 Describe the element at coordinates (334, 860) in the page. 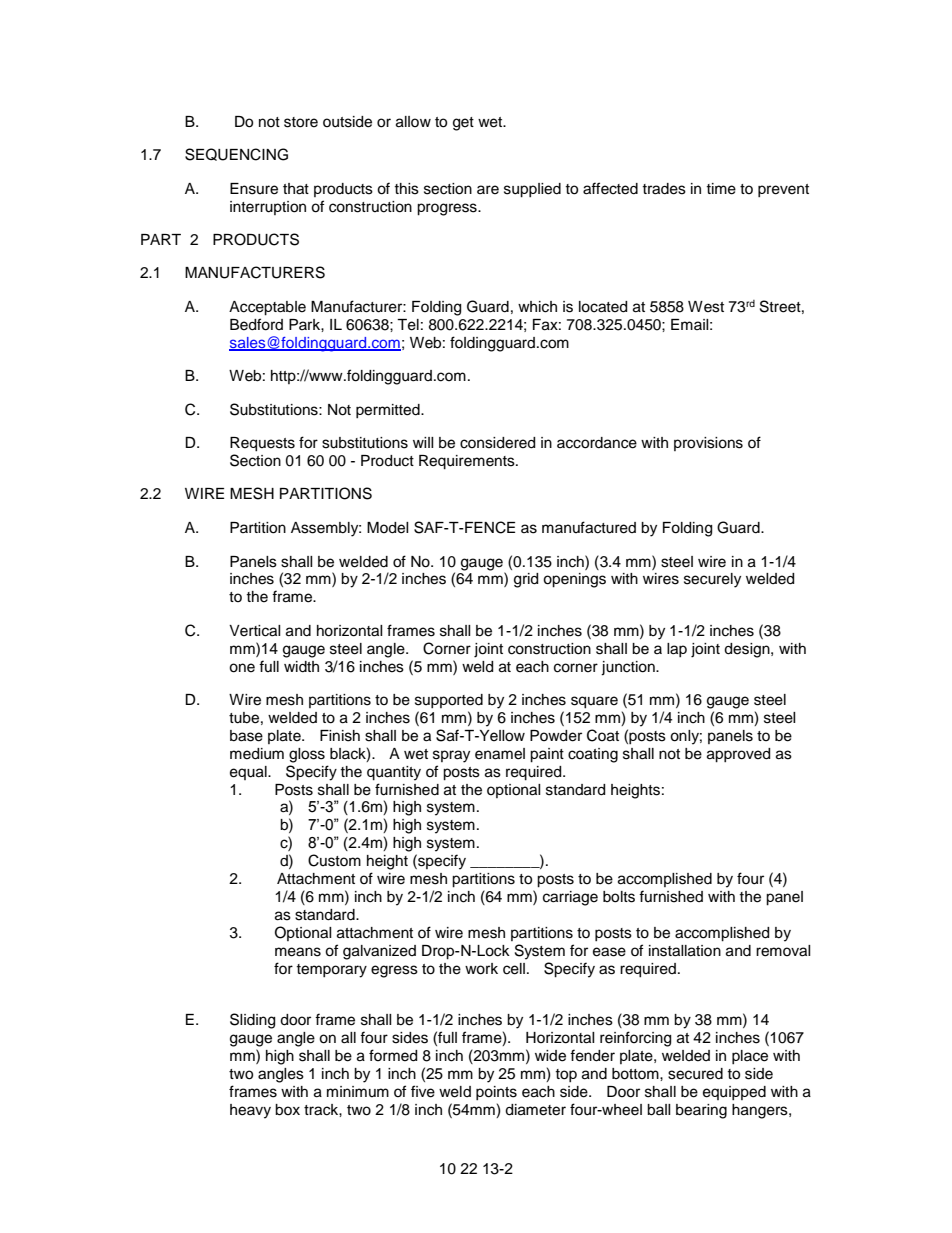

I see `Custom` at that location.
